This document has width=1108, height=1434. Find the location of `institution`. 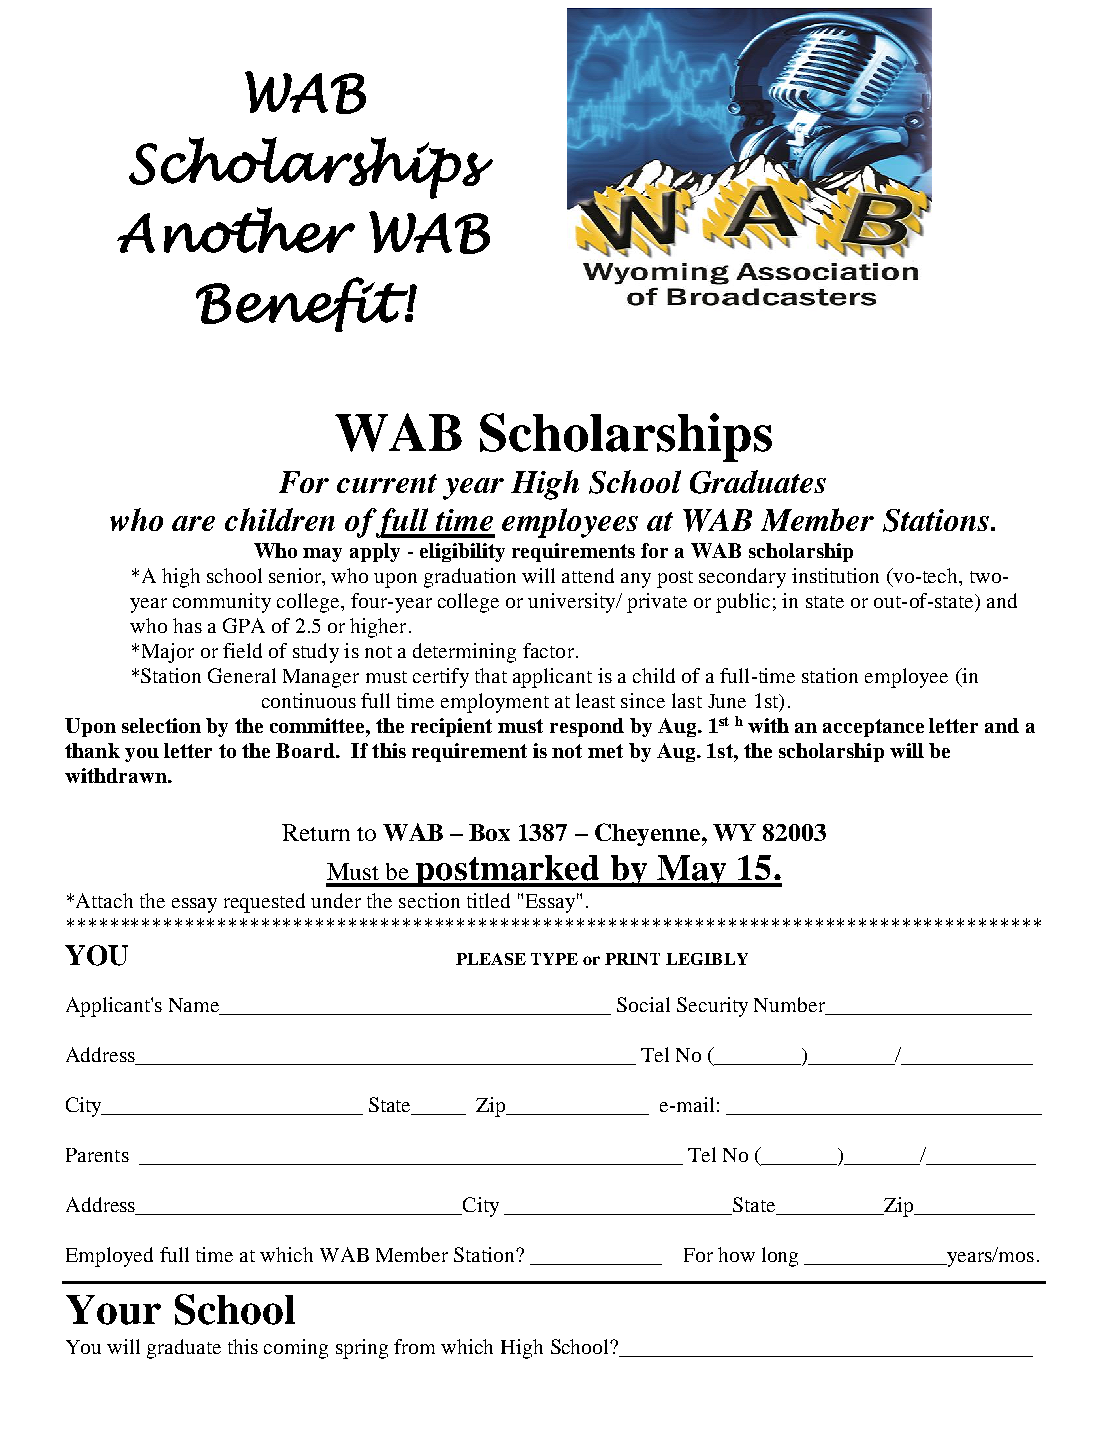

institution is located at coordinates (835, 575).
